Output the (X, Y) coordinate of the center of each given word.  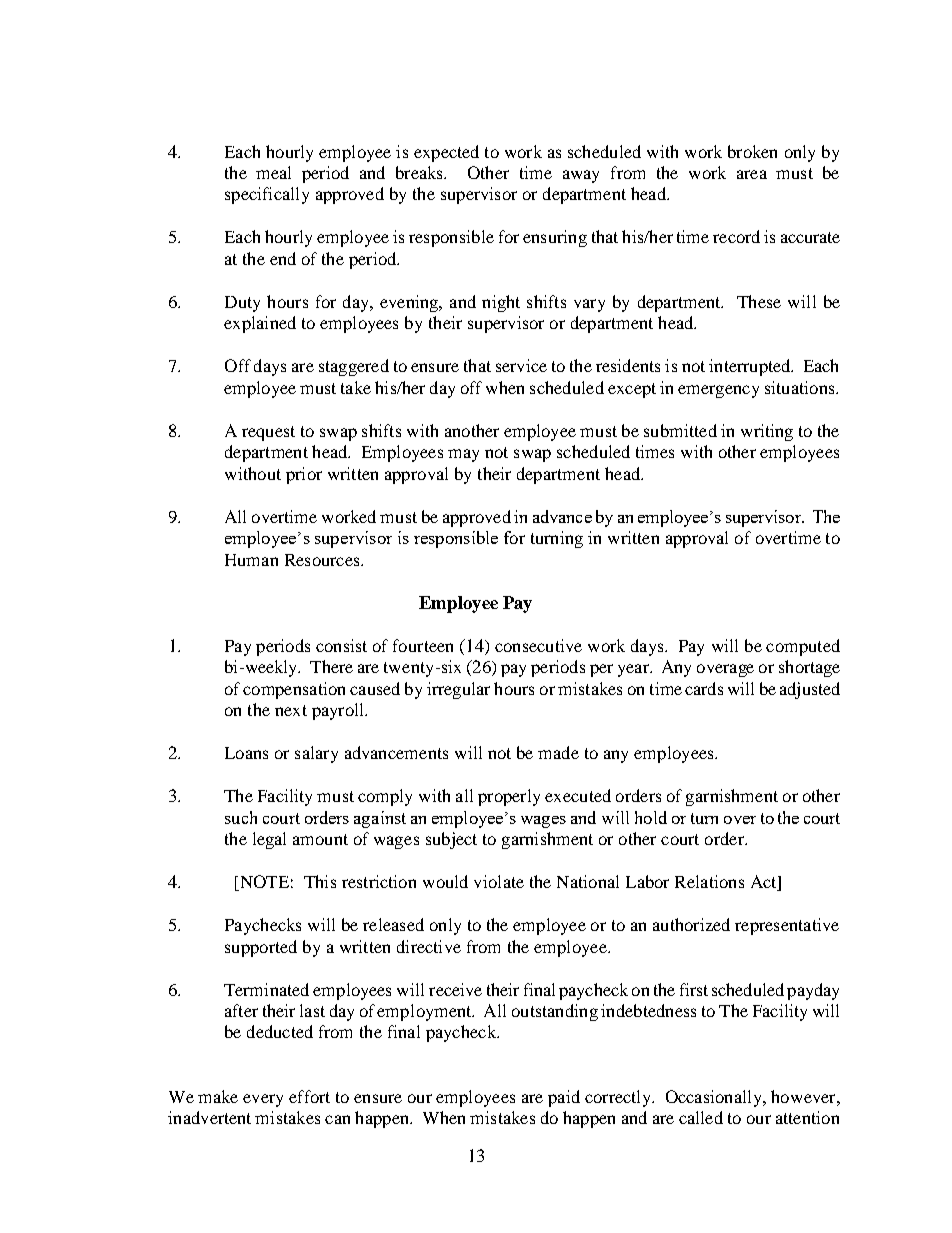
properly (509, 797)
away (581, 176)
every (263, 1100)
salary (316, 754)
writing (767, 432)
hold (651, 817)
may (463, 455)
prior (304, 475)
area (752, 174)
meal (273, 172)
